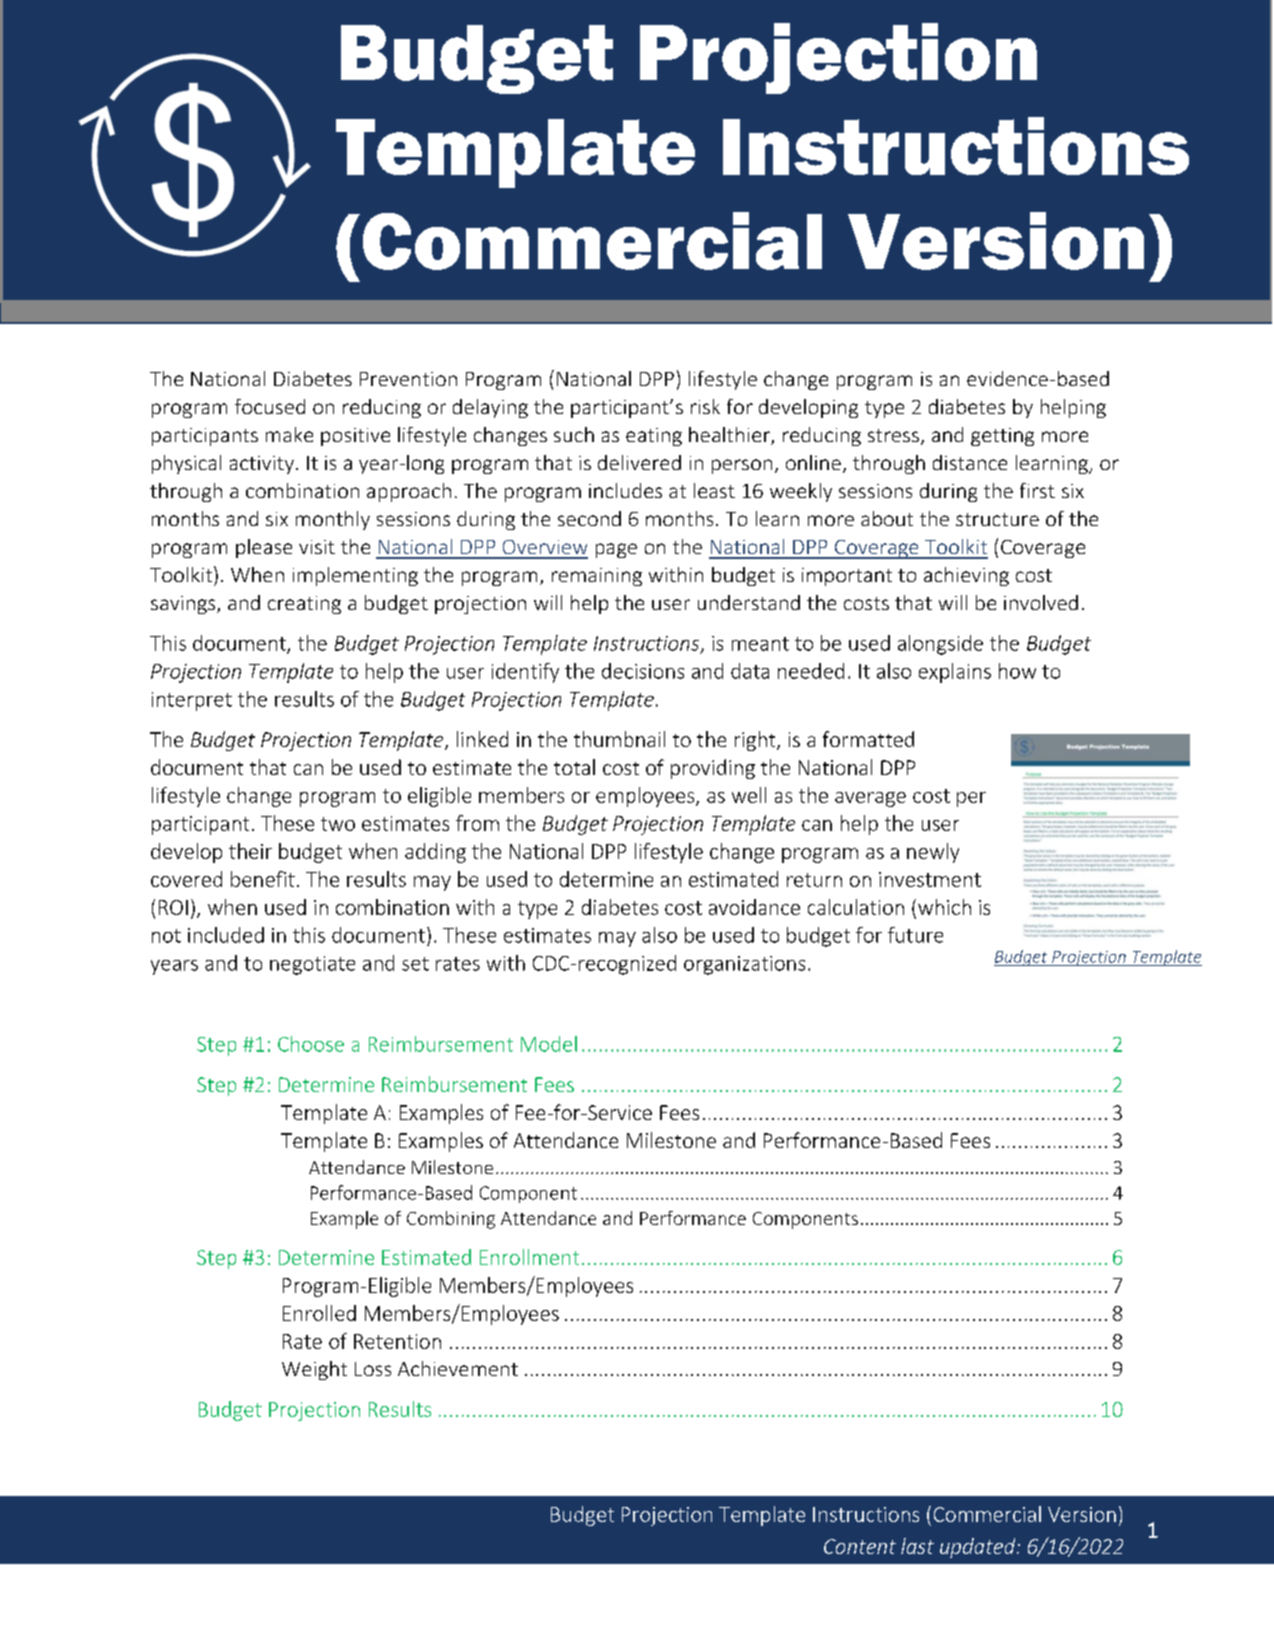 The width and height of the screenshot is (1274, 1649). I want to click on decisions, so click(643, 671).
